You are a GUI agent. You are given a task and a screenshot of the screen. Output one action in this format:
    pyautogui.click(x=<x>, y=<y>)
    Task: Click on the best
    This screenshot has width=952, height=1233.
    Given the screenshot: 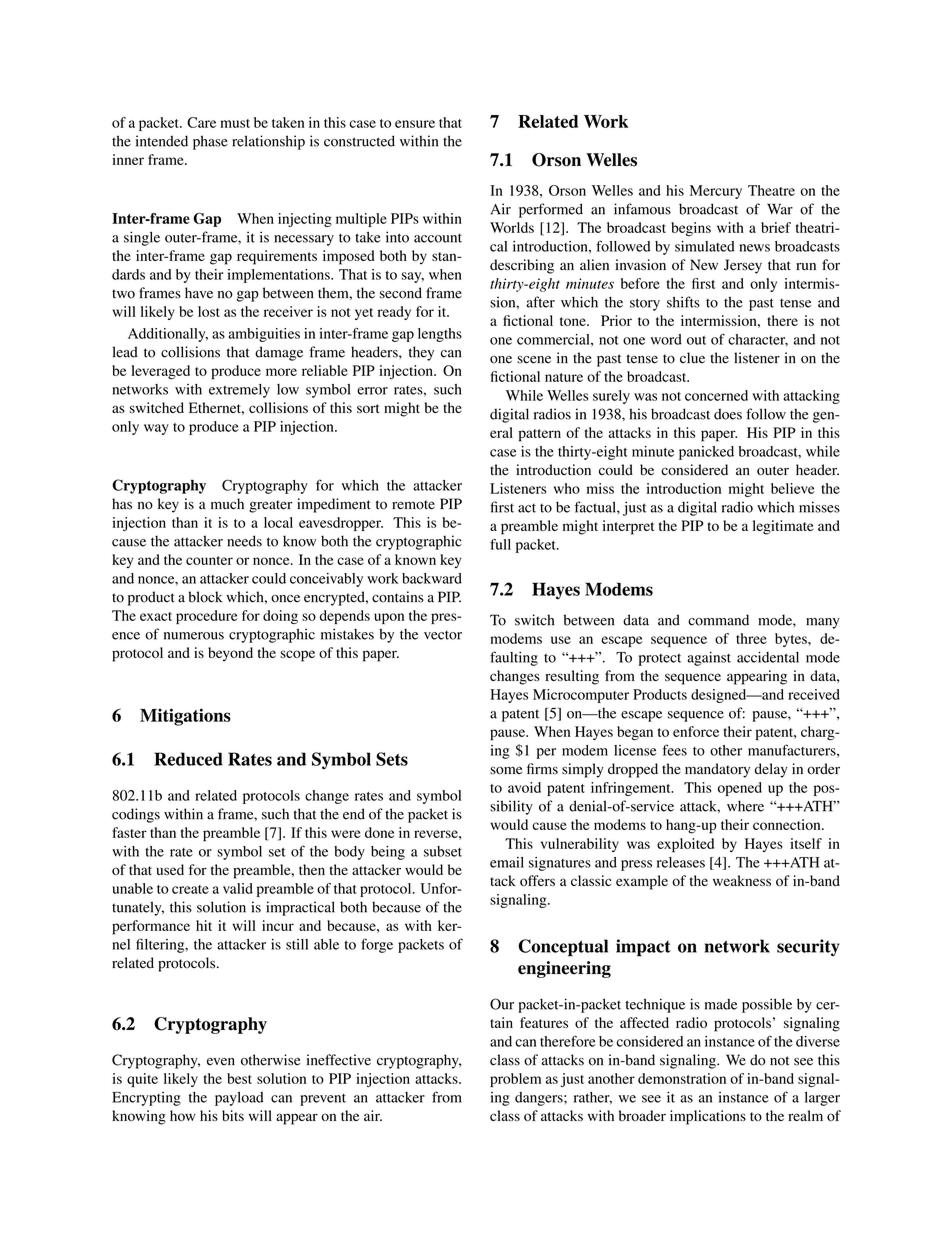 What is the action you would take?
    pyautogui.click(x=239, y=1078)
